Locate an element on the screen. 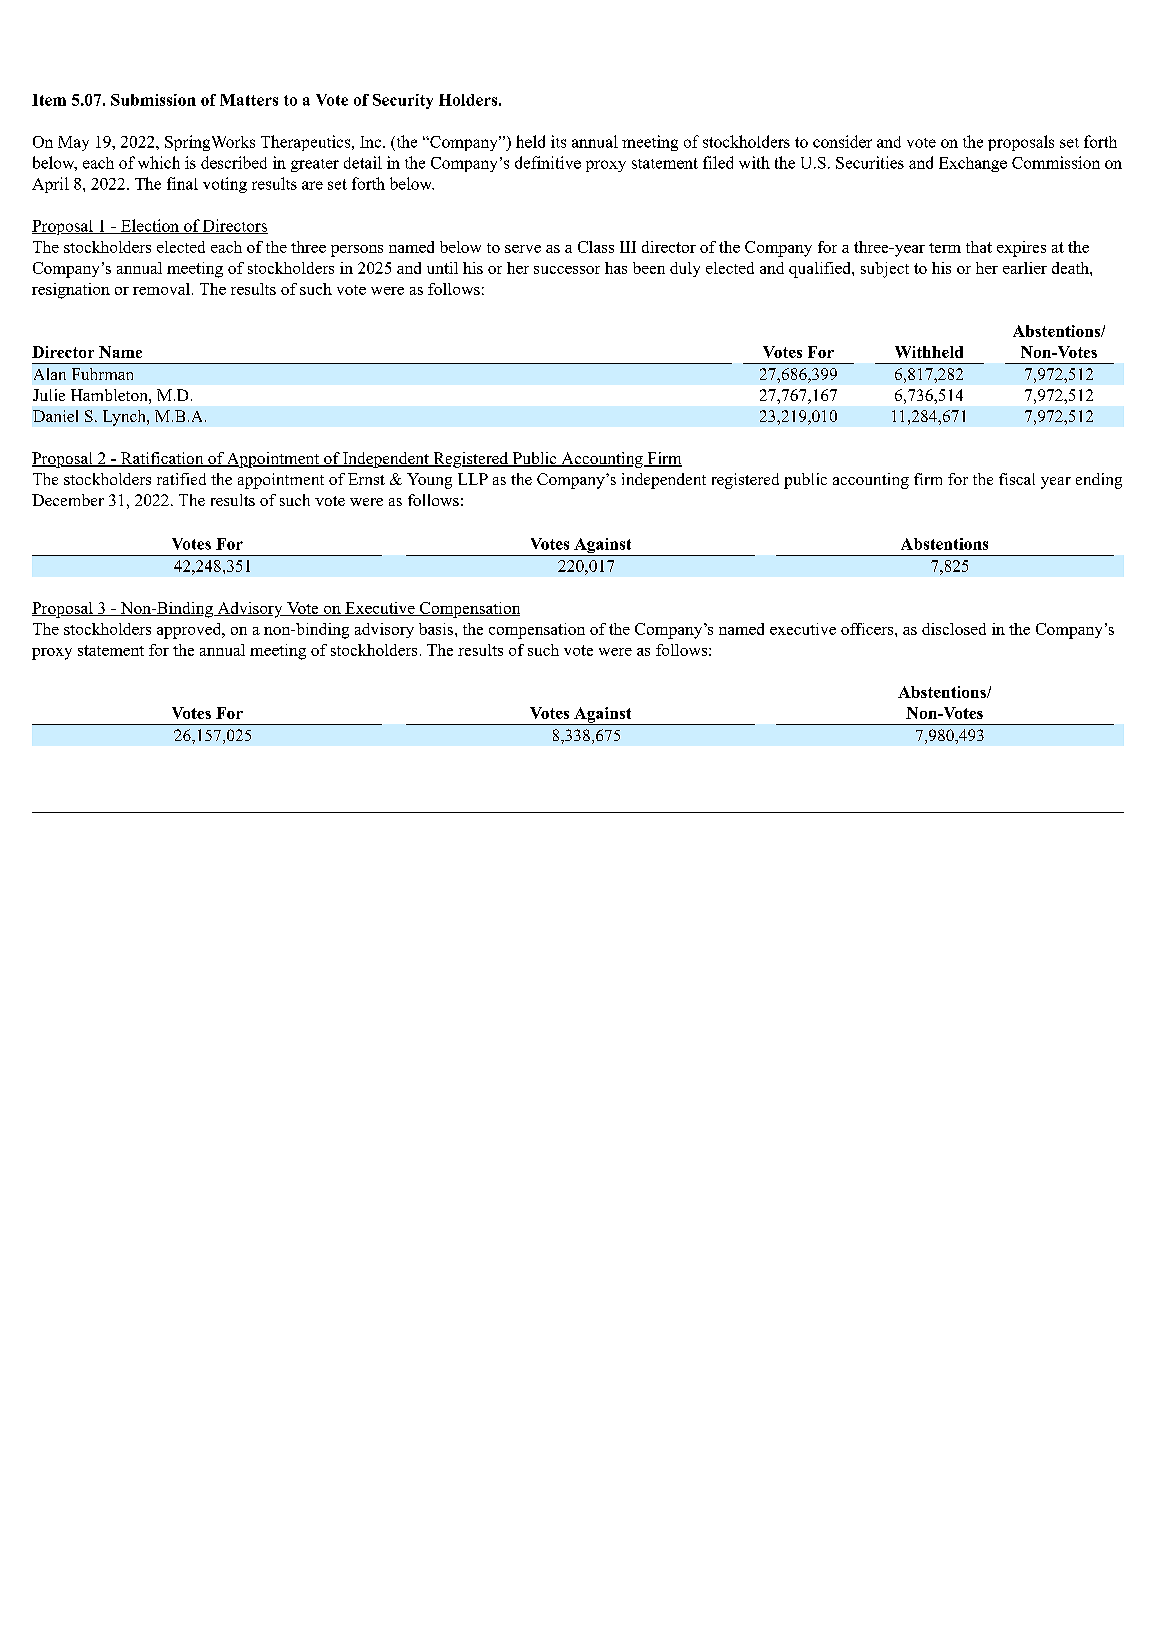  Class is located at coordinates (596, 247).
